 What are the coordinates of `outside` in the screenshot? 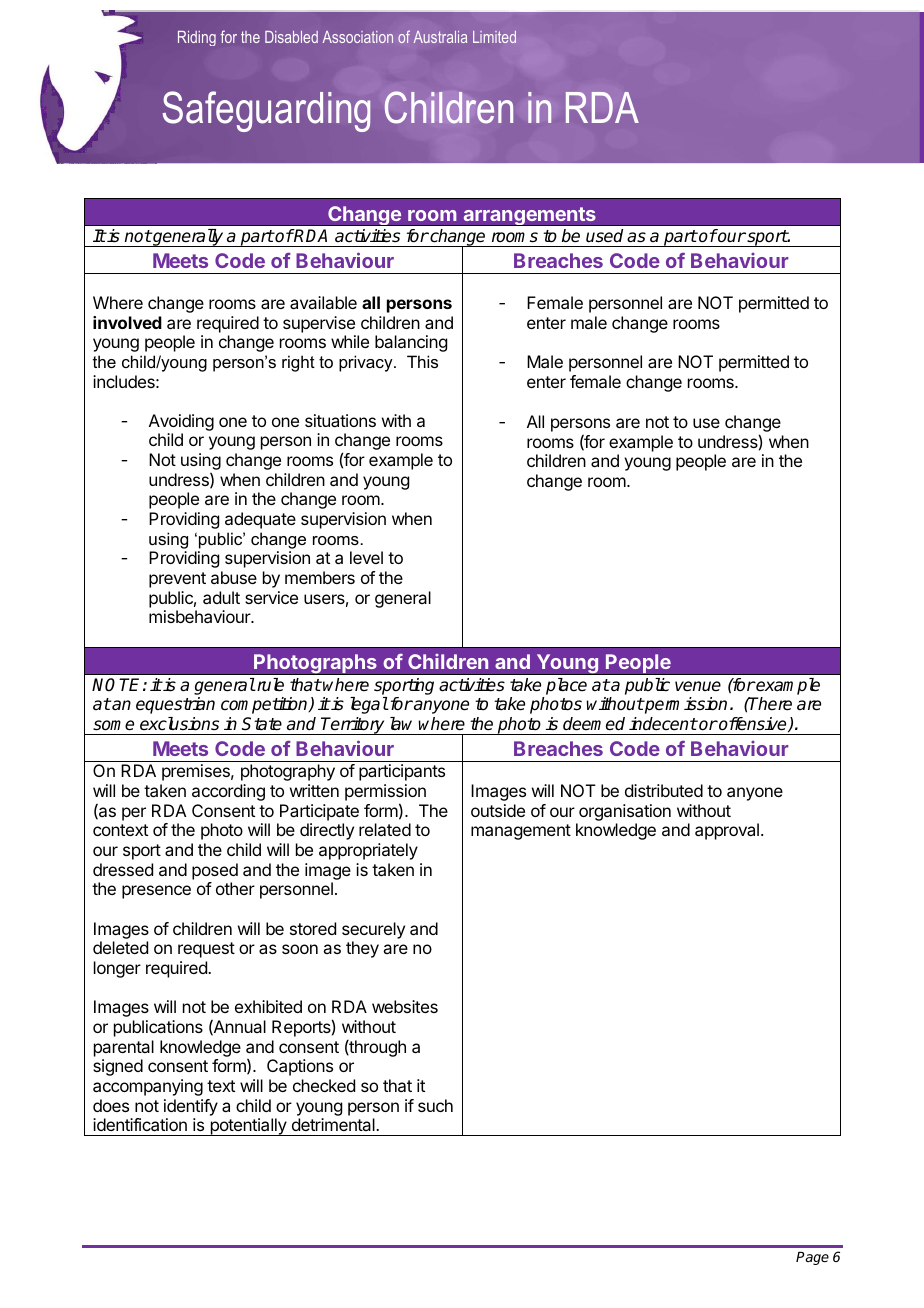 It's located at (498, 810).
